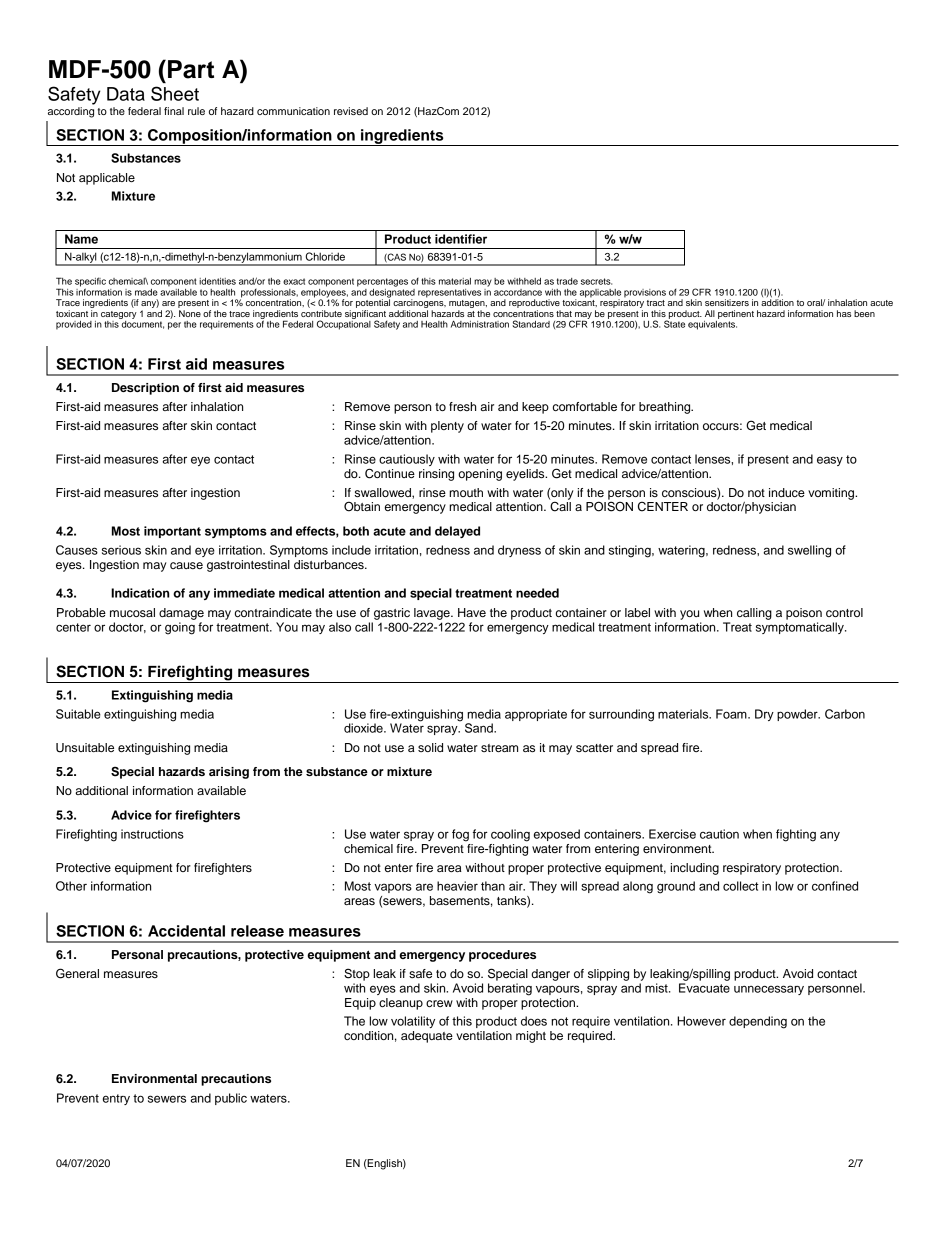  Describe the element at coordinates (472, 612) in the document. I see `Have` at that location.
